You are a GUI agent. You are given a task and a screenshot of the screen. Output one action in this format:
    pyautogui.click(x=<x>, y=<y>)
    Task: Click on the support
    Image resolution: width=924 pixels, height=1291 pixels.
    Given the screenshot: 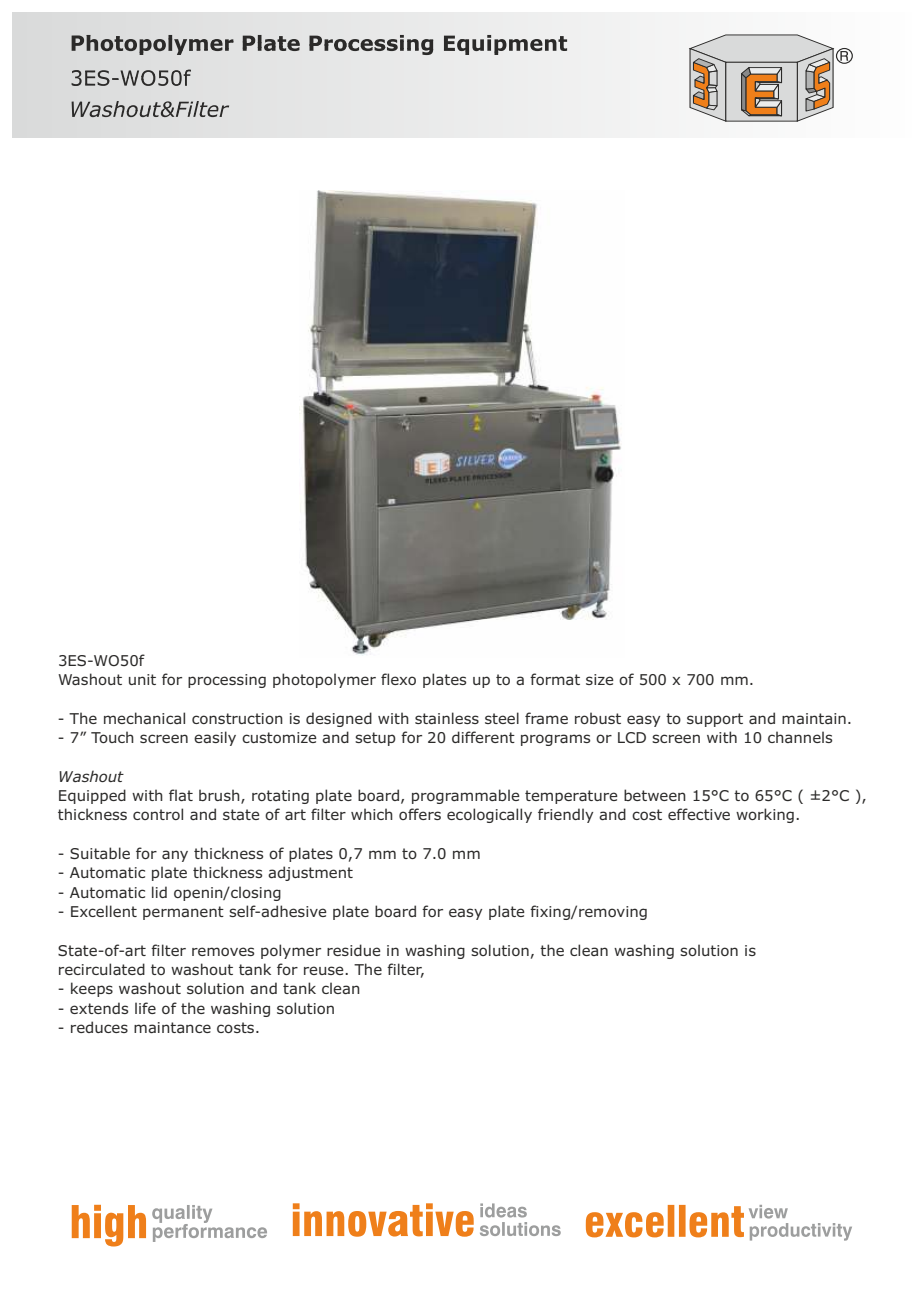 What is the action you would take?
    pyautogui.click(x=715, y=720)
